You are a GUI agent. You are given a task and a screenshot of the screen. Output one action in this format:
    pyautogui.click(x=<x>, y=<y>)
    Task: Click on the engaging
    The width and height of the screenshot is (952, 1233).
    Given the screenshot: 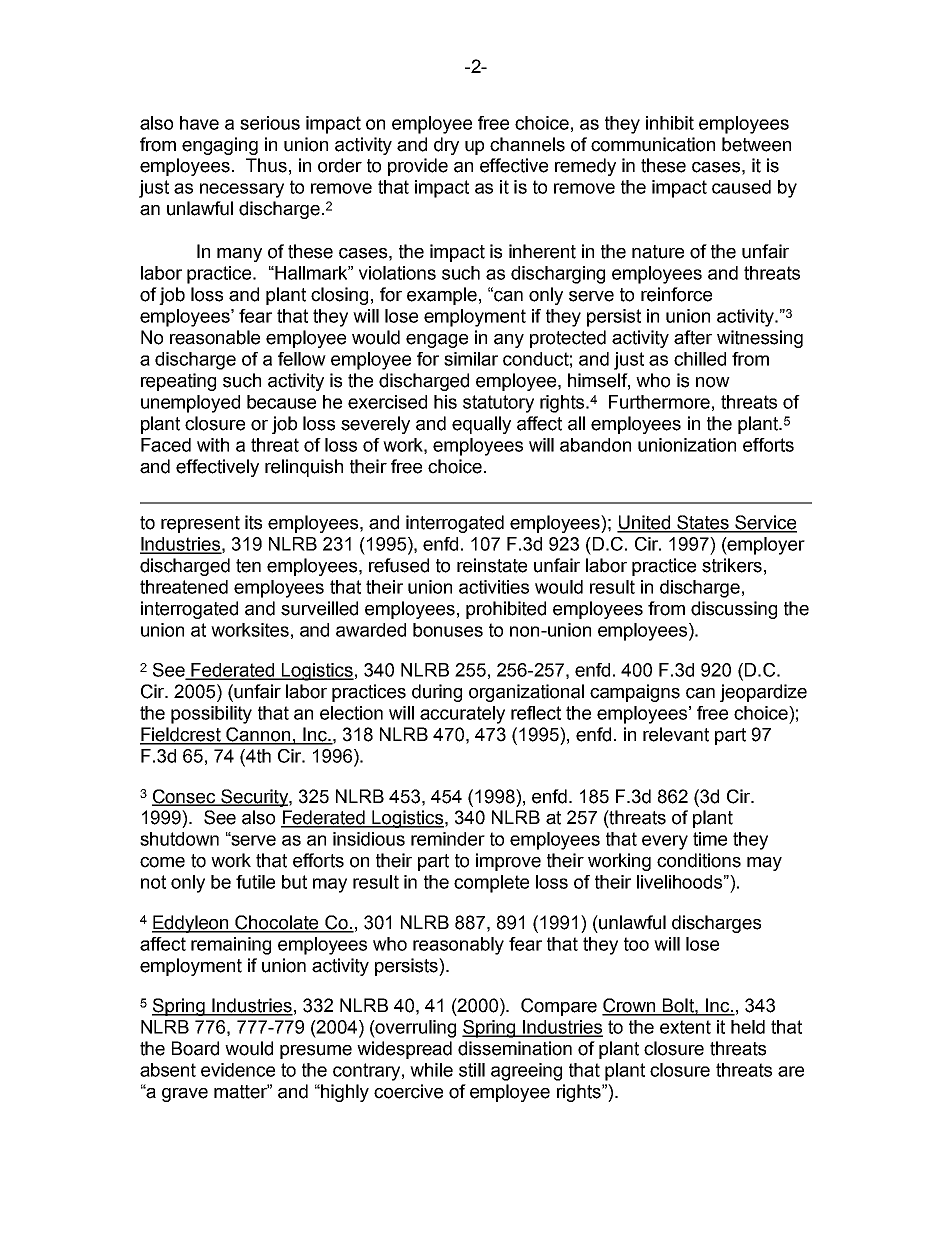 What is the action you would take?
    pyautogui.click(x=220, y=146)
